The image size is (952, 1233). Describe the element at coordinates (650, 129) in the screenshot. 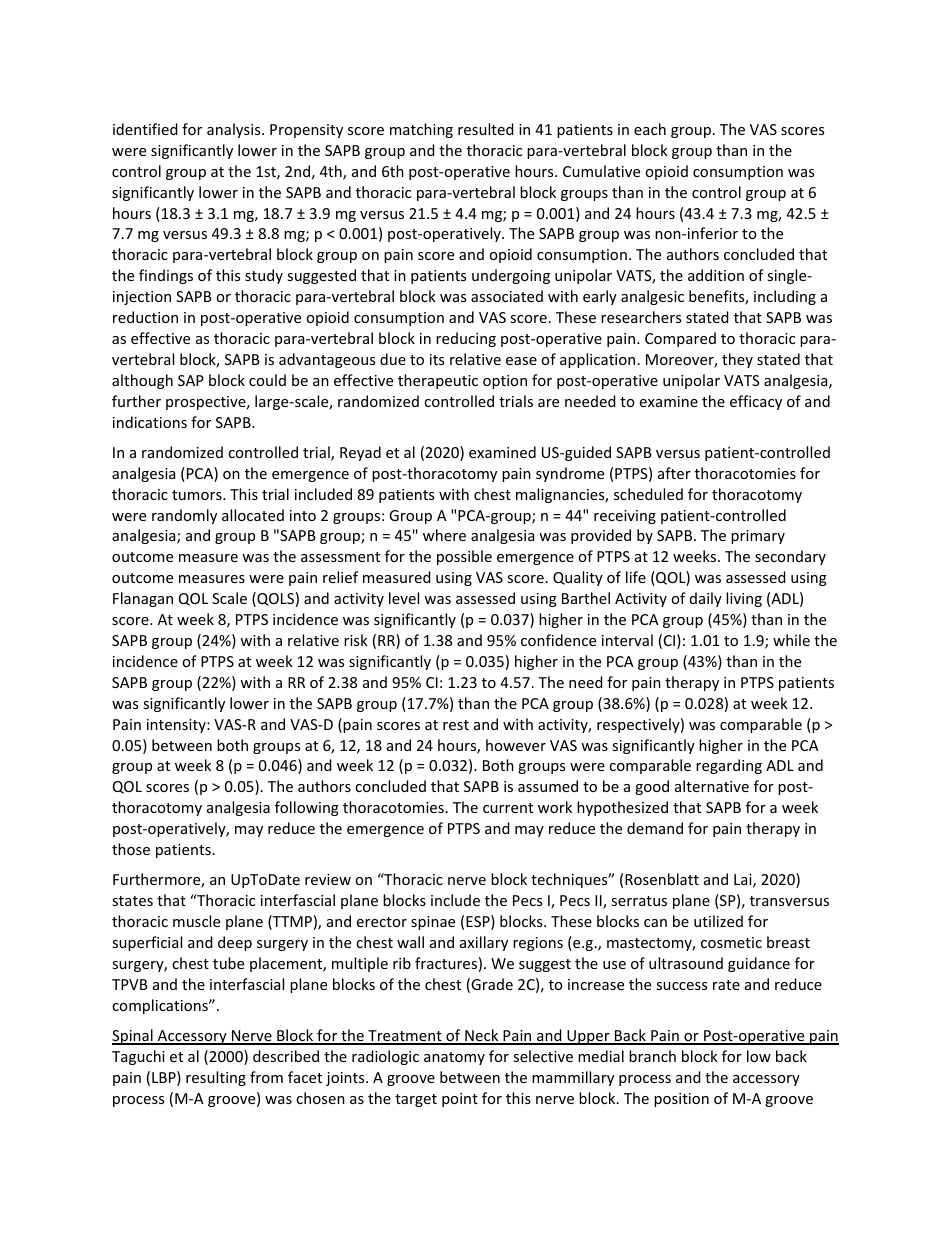

I see `each` at that location.
